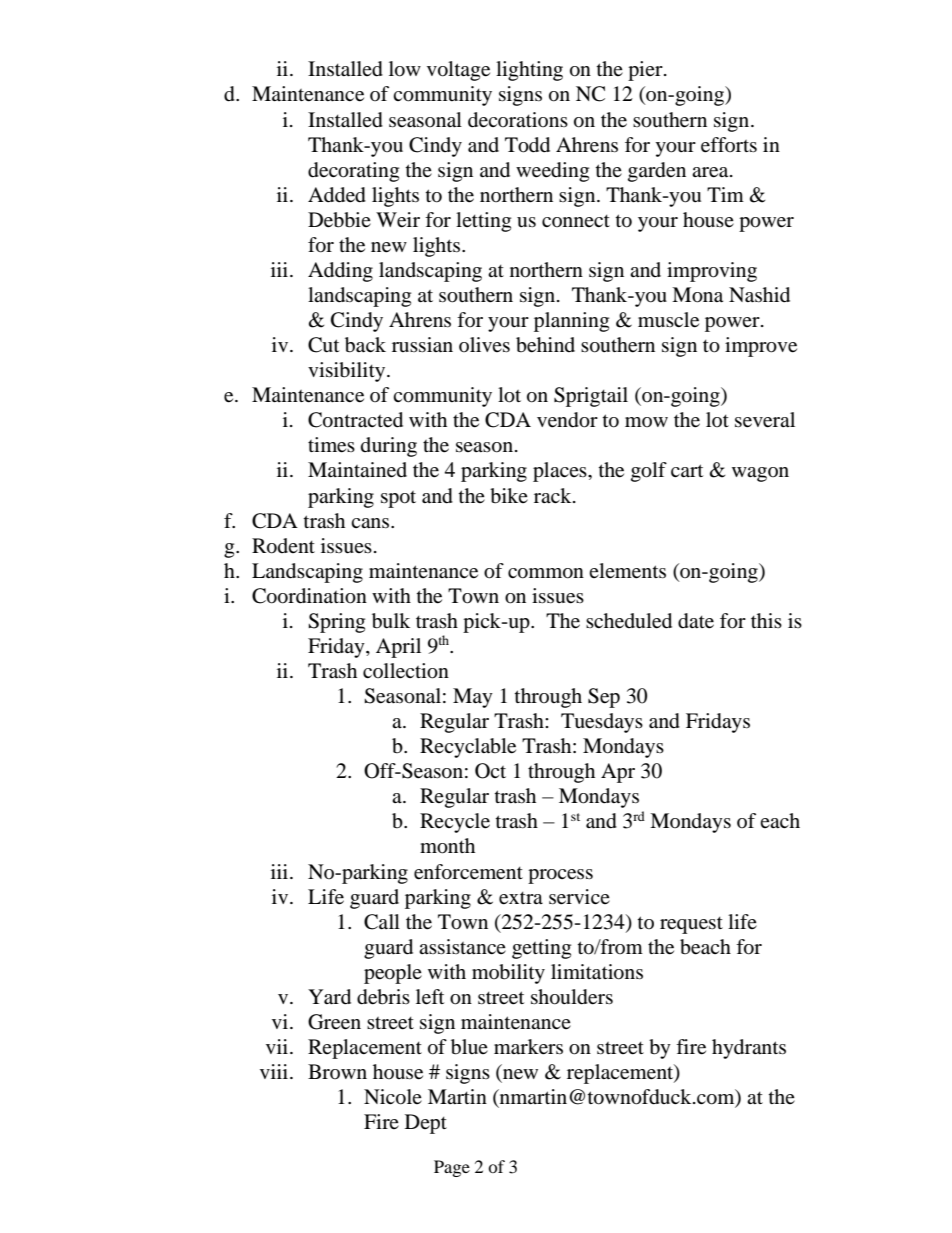 The width and height of the screenshot is (952, 1233). What do you see at coordinates (337, 1071) in the screenshot?
I see `Brown` at bounding box center [337, 1071].
